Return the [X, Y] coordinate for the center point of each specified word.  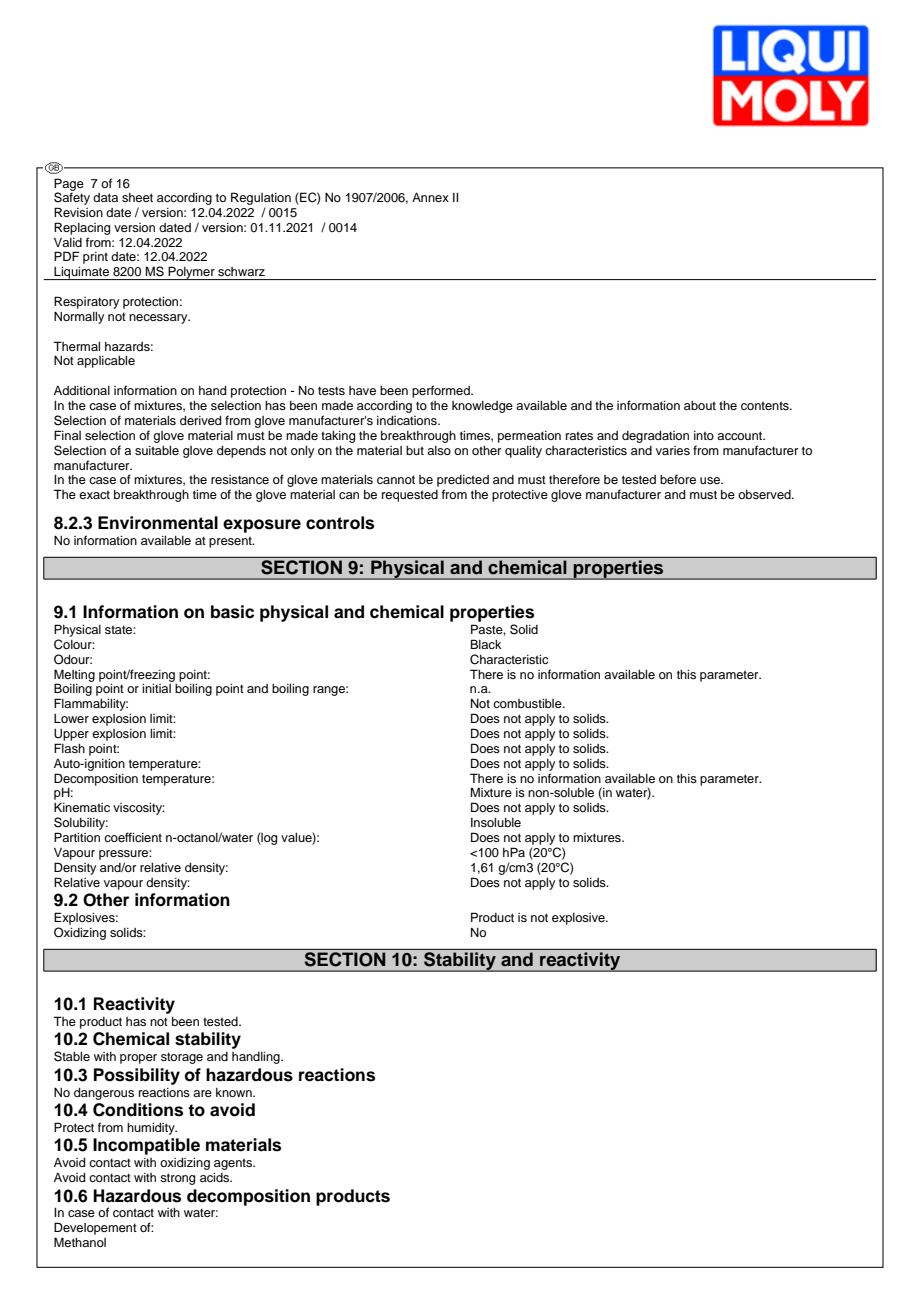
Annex [430, 197]
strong [177, 1179]
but [415, 450]
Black [486, 644]
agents [234, 1164]
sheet [137, 197]
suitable [157, 450]
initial [156, 688]
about [700, 405]
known [235, 1092]
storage [182, 1058]
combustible [528, 703]
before [678, 479]
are [202, 1093]
